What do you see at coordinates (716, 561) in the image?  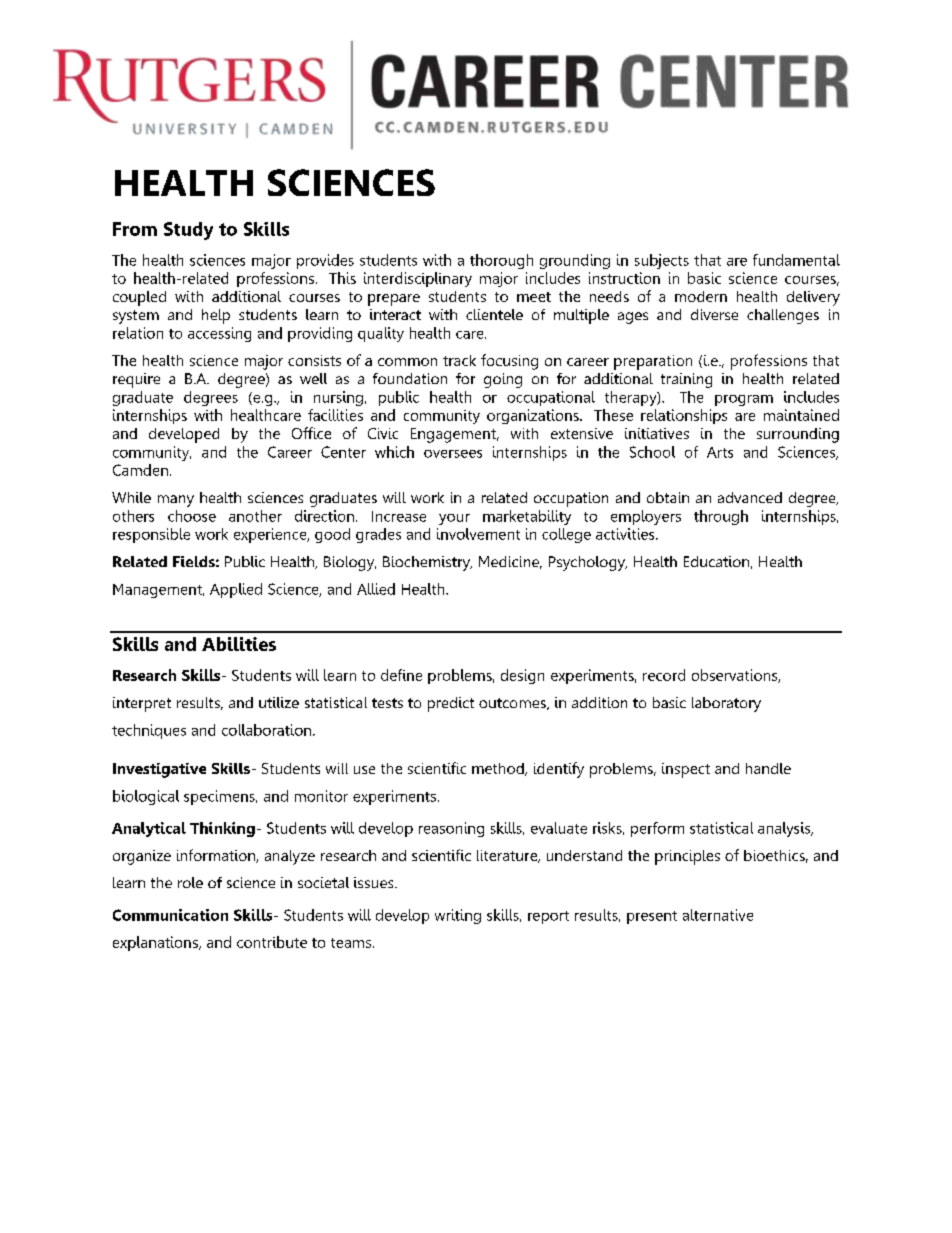 I see `Education` at bounding box center [716, 561].
